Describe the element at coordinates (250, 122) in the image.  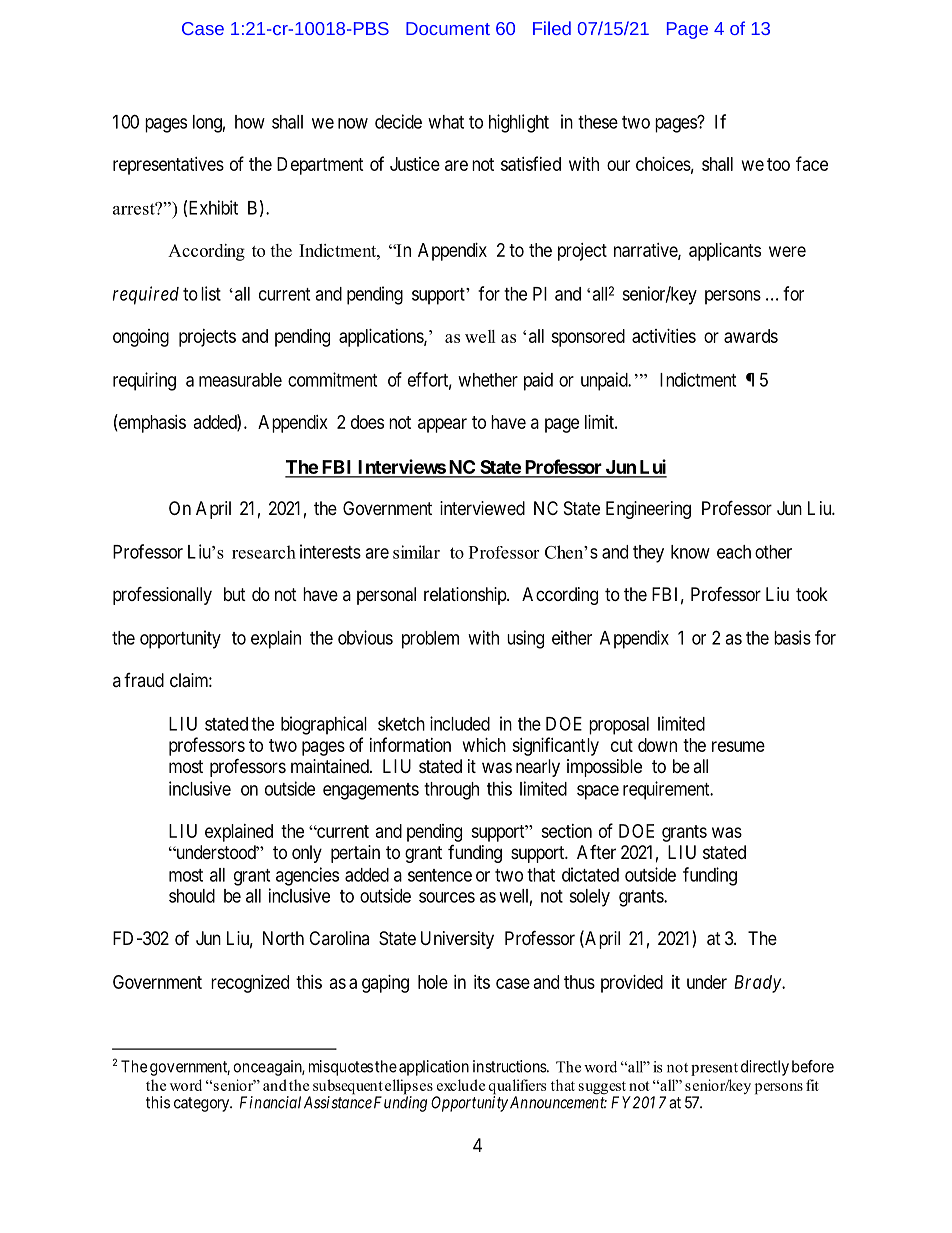
I see `how` at that location.
